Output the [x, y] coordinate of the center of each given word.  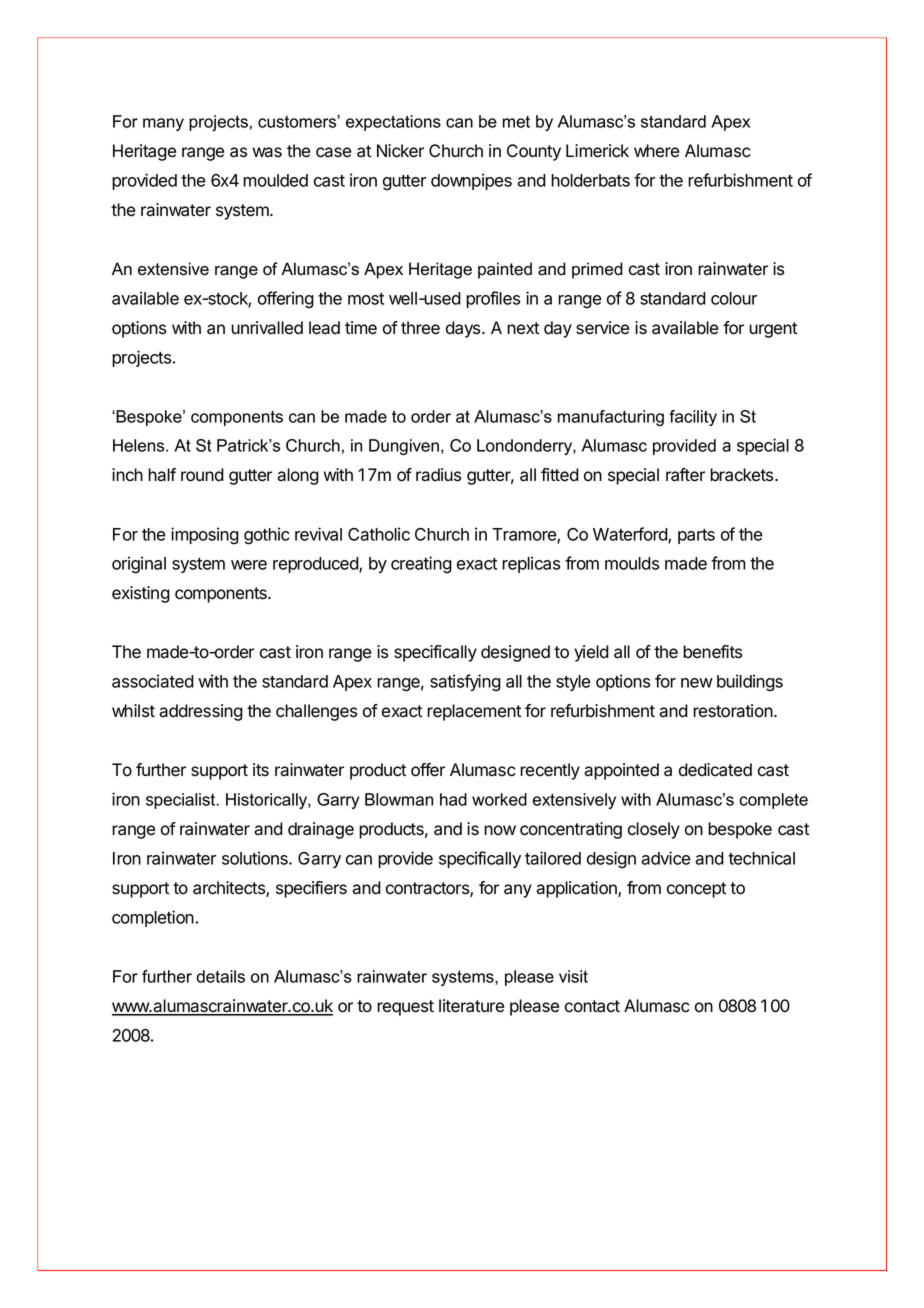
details [221, 976]
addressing [201, 712]
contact [592, 1006]
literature [471, 1006]
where [656, 151]
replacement [474, 712]
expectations [393, 123]
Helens [140, 445]
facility [693, 418]
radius [438, 475]
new [697, 683]
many [163, 124]
